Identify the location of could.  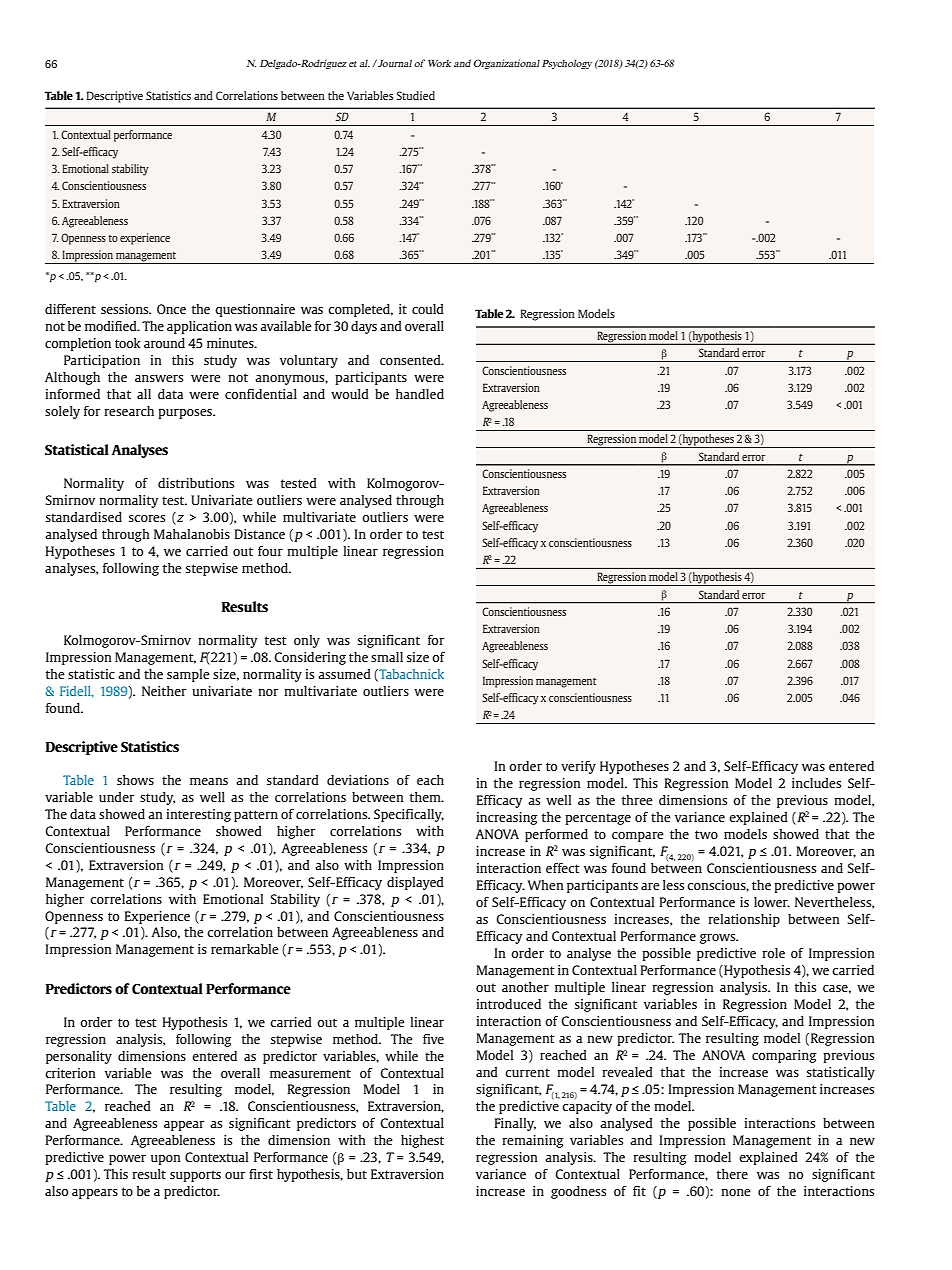
(428, 309).
